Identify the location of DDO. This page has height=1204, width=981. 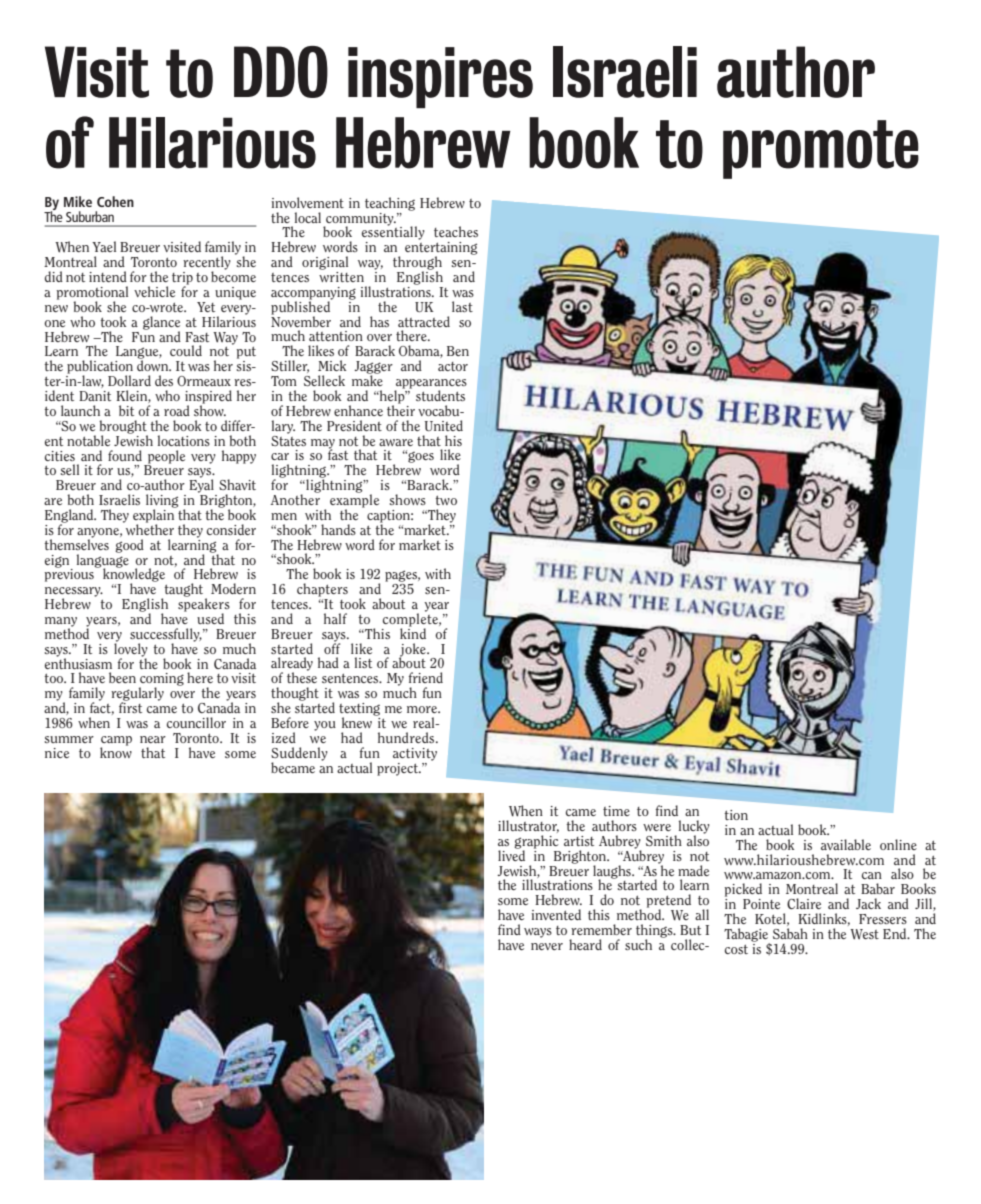
(281, 72).
